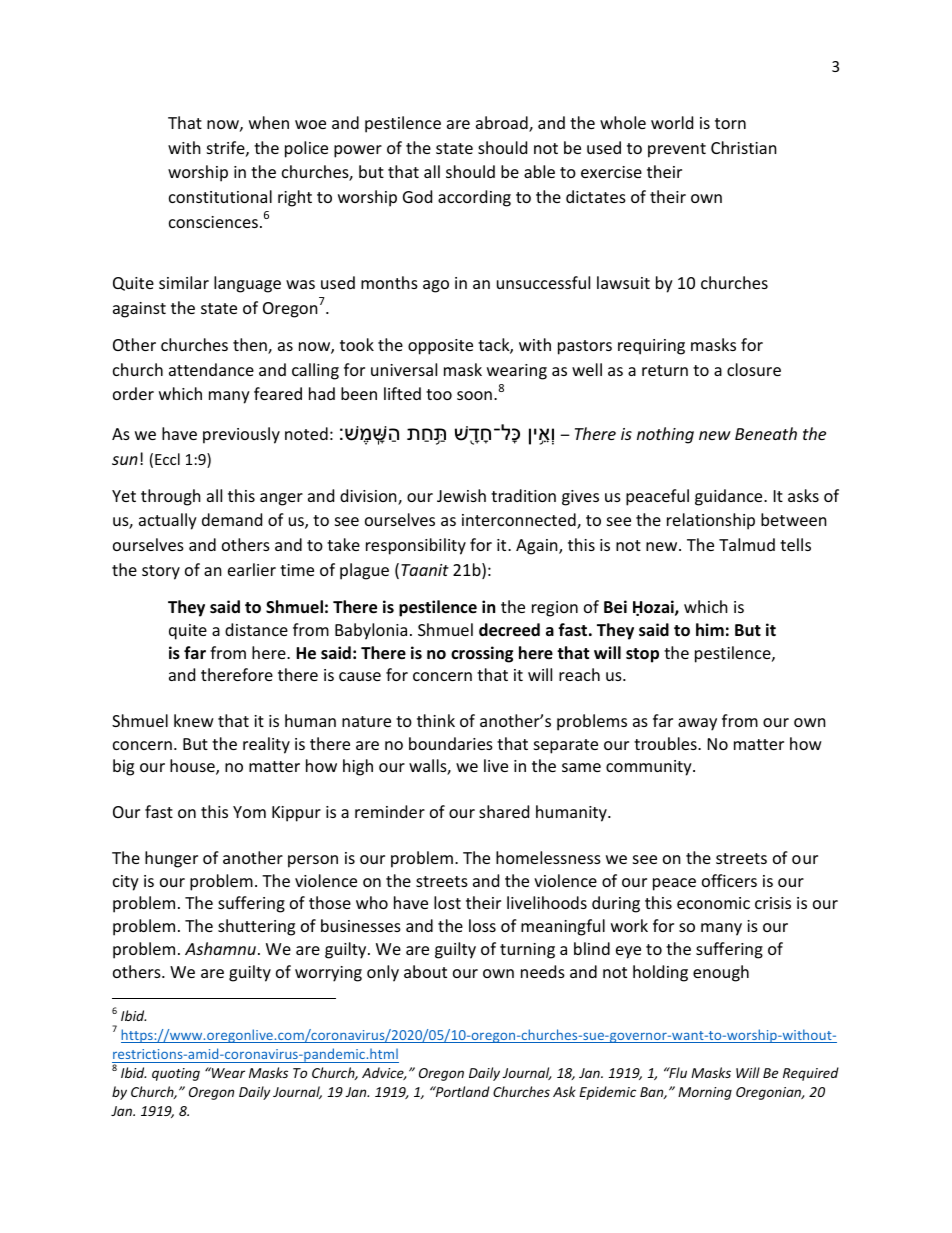  I want to click on constitutional, so click(220, 196).
